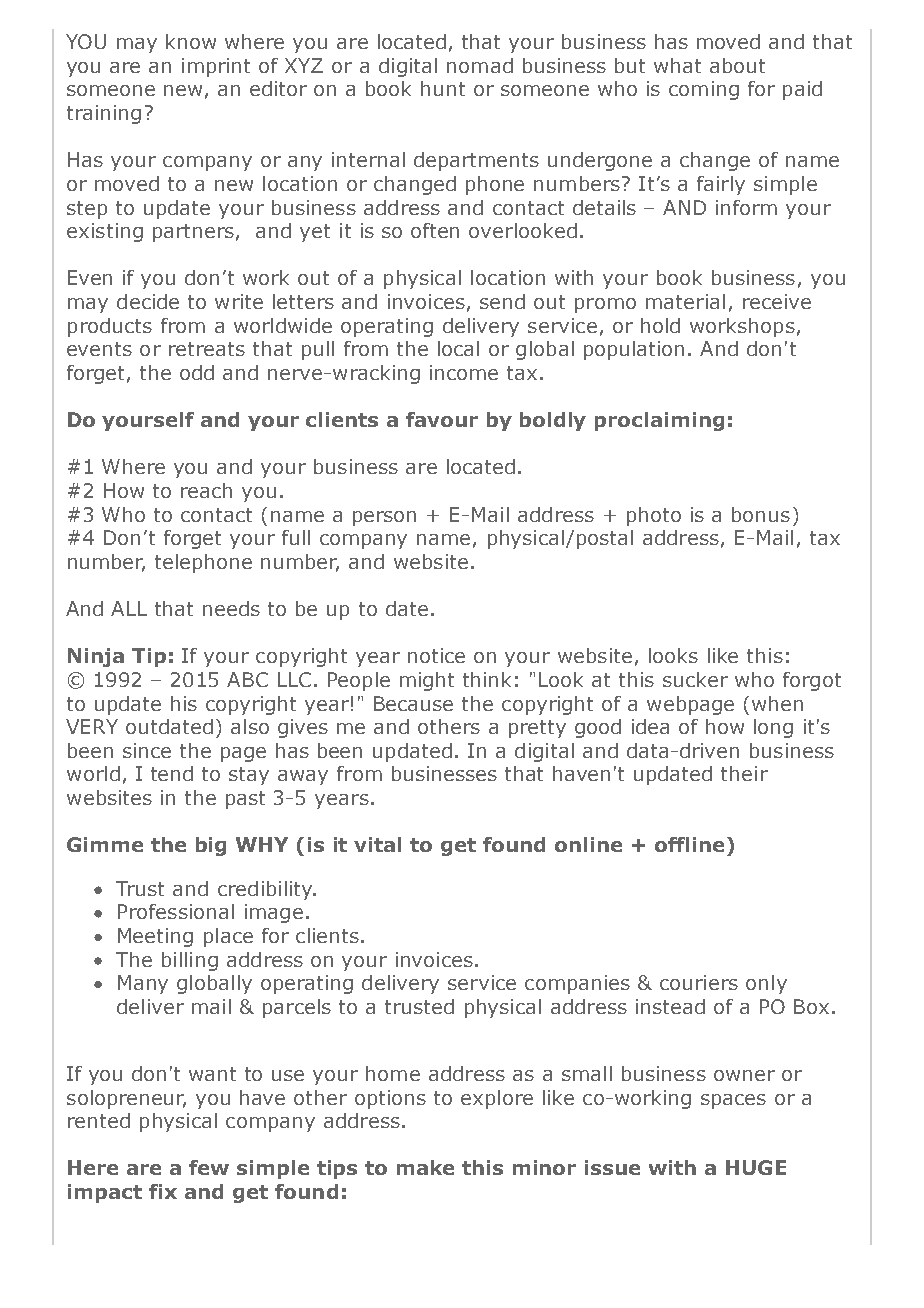  I want to click on about, so click(737, 65).
